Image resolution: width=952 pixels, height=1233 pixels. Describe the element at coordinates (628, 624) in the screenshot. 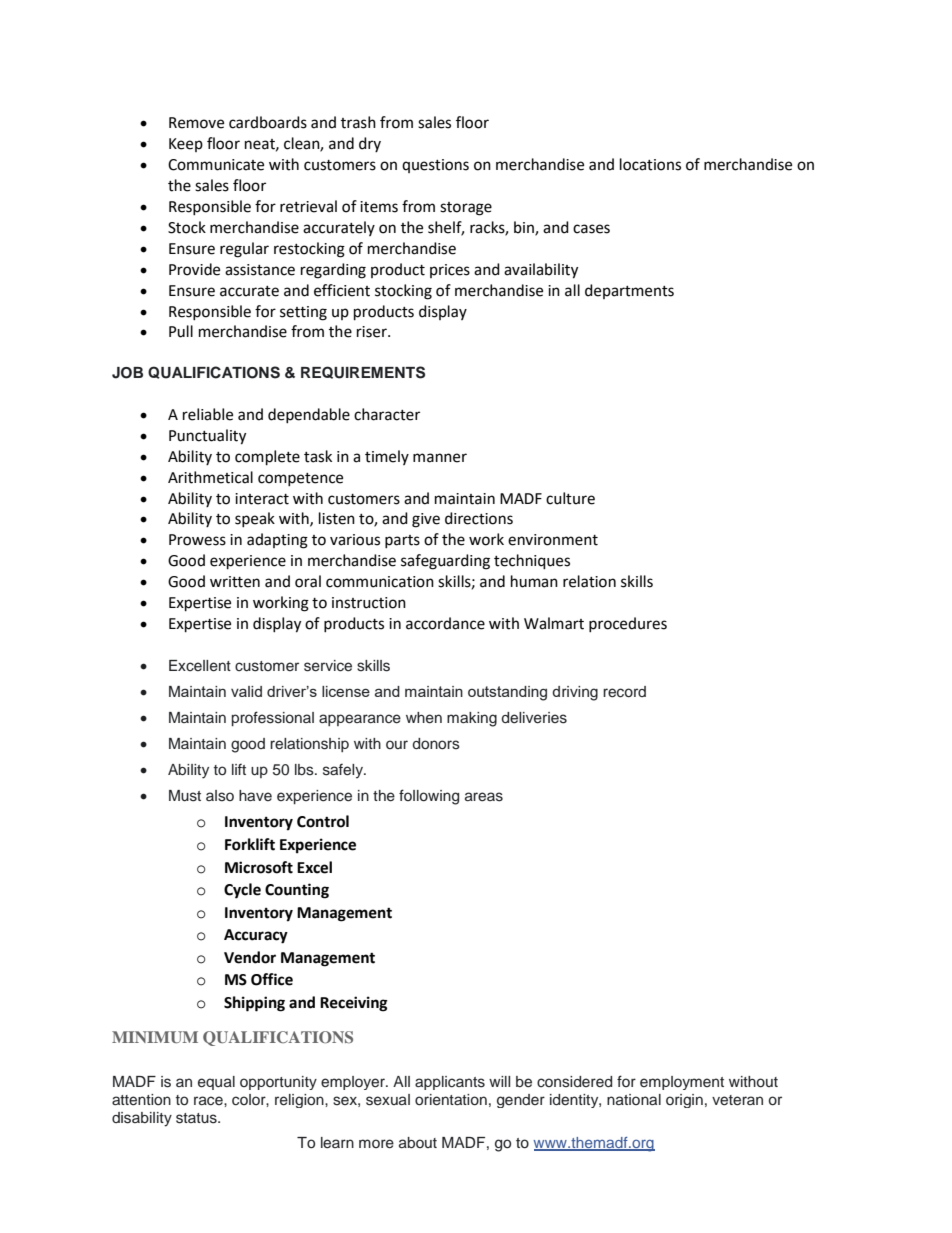

I see `procedures` at that location.
